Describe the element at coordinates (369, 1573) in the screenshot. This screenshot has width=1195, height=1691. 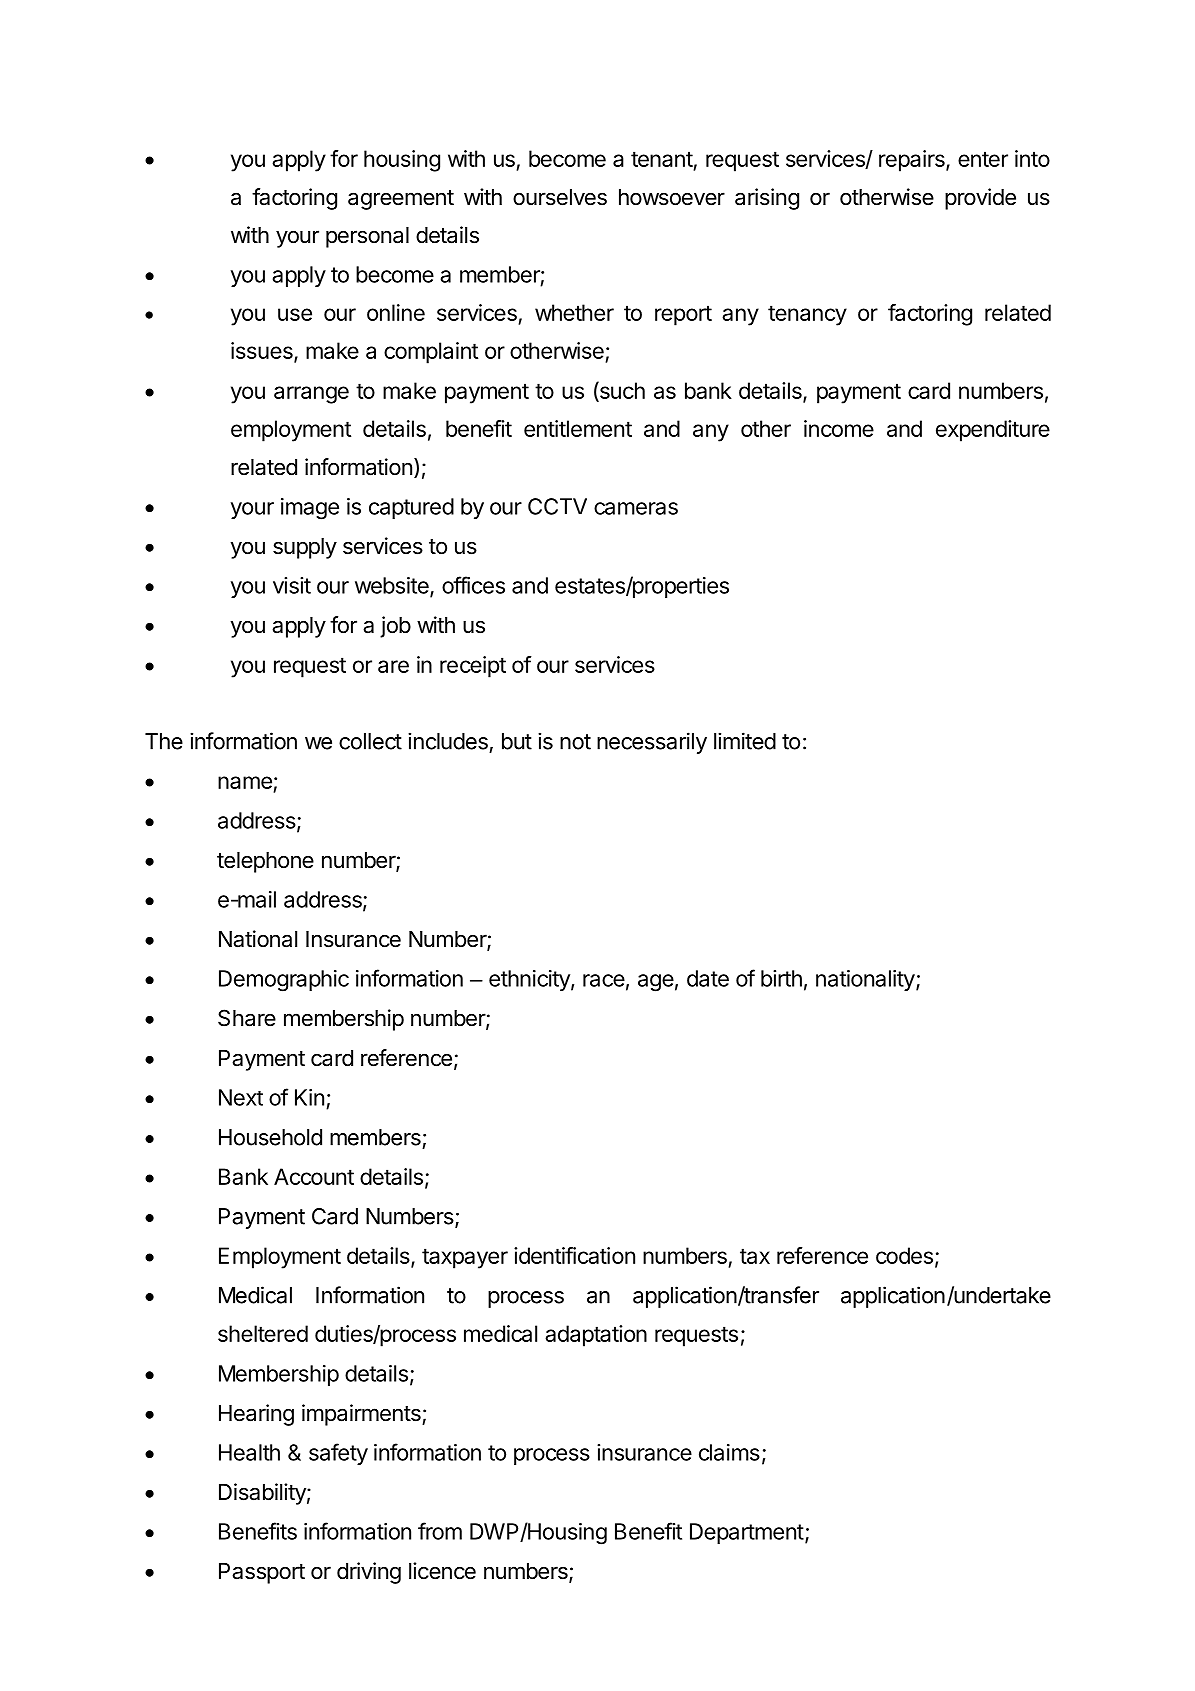
I see `driving` at that location.
